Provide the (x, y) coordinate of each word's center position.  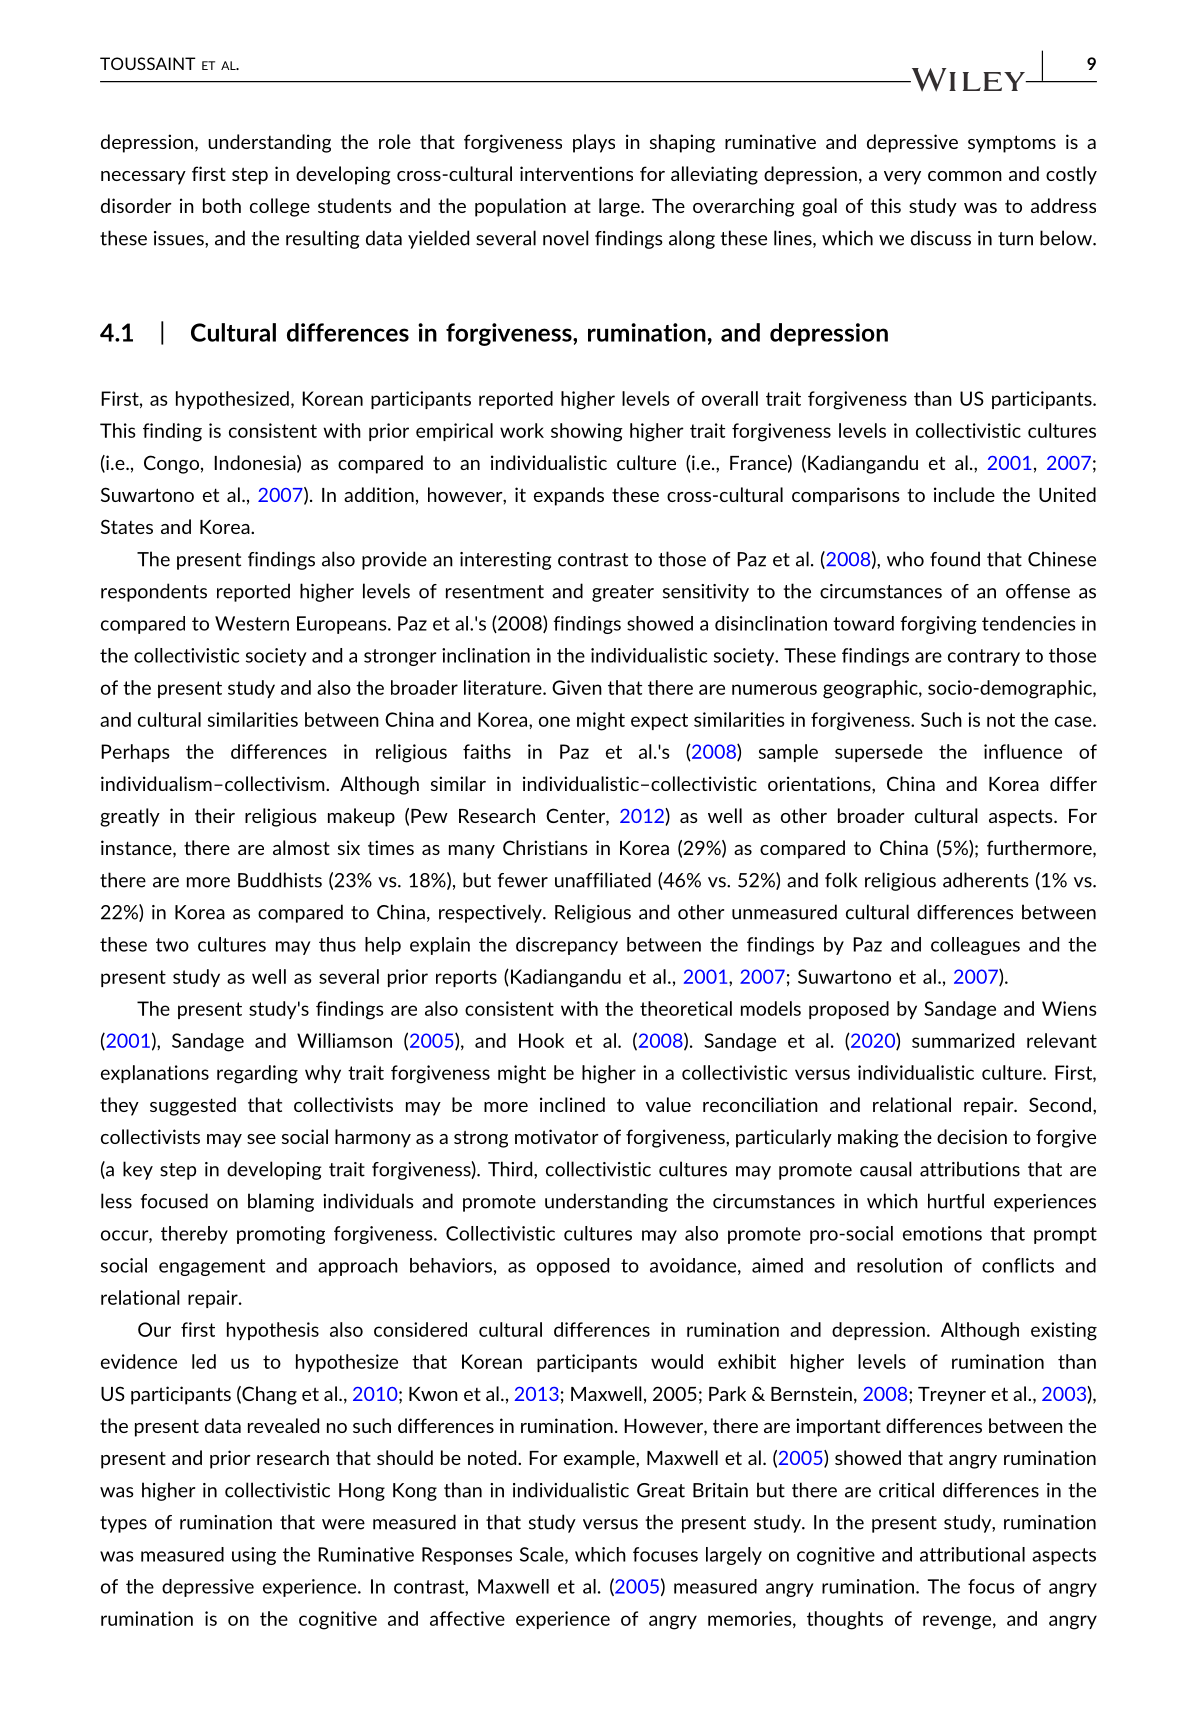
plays (594, 143)
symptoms (1012, 144)
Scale (543, 1555)
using (254, 1556)
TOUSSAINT (148, 63)
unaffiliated (603, 880)
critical (906, 1490)
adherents (986, 880)
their (215, 815)
